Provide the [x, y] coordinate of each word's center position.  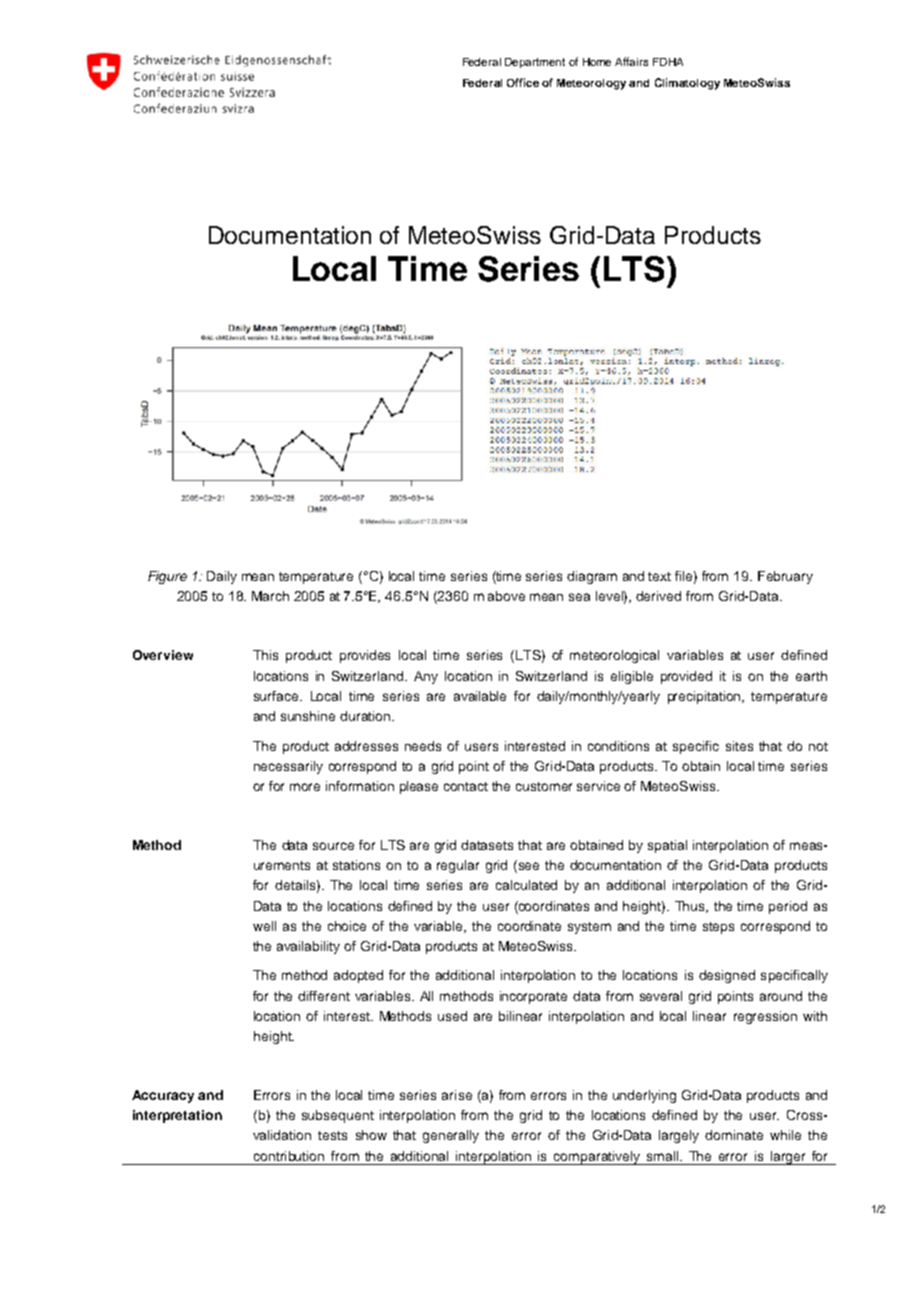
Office [523, 82]
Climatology [687, 84]
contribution [289, 1156]
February [785, 577]
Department [535, 63]
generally [451, 1136]
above [506, 596]
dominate [734, 1135]
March [270, 596]
